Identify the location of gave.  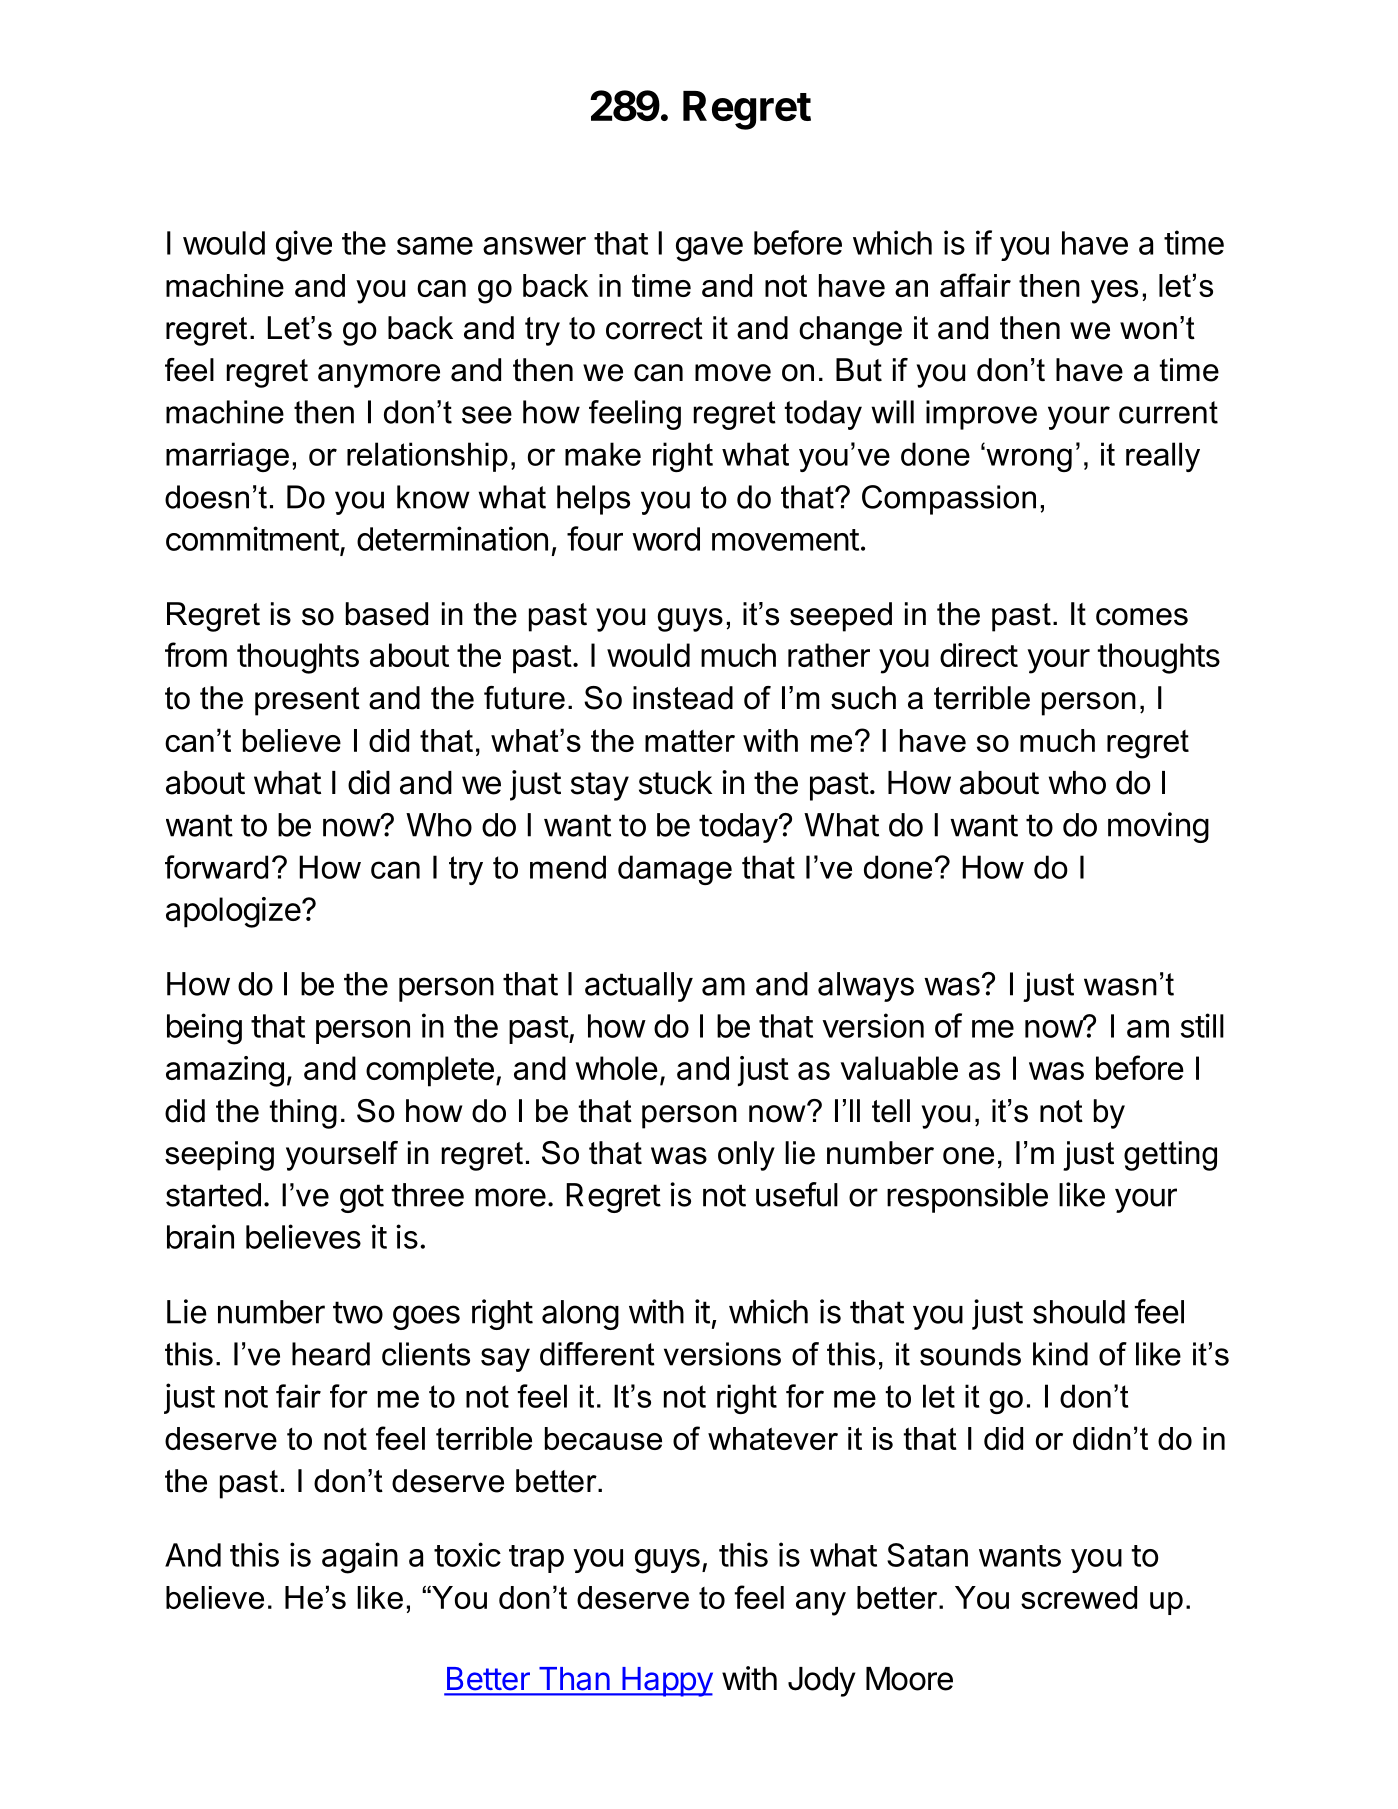
(709, 249).
